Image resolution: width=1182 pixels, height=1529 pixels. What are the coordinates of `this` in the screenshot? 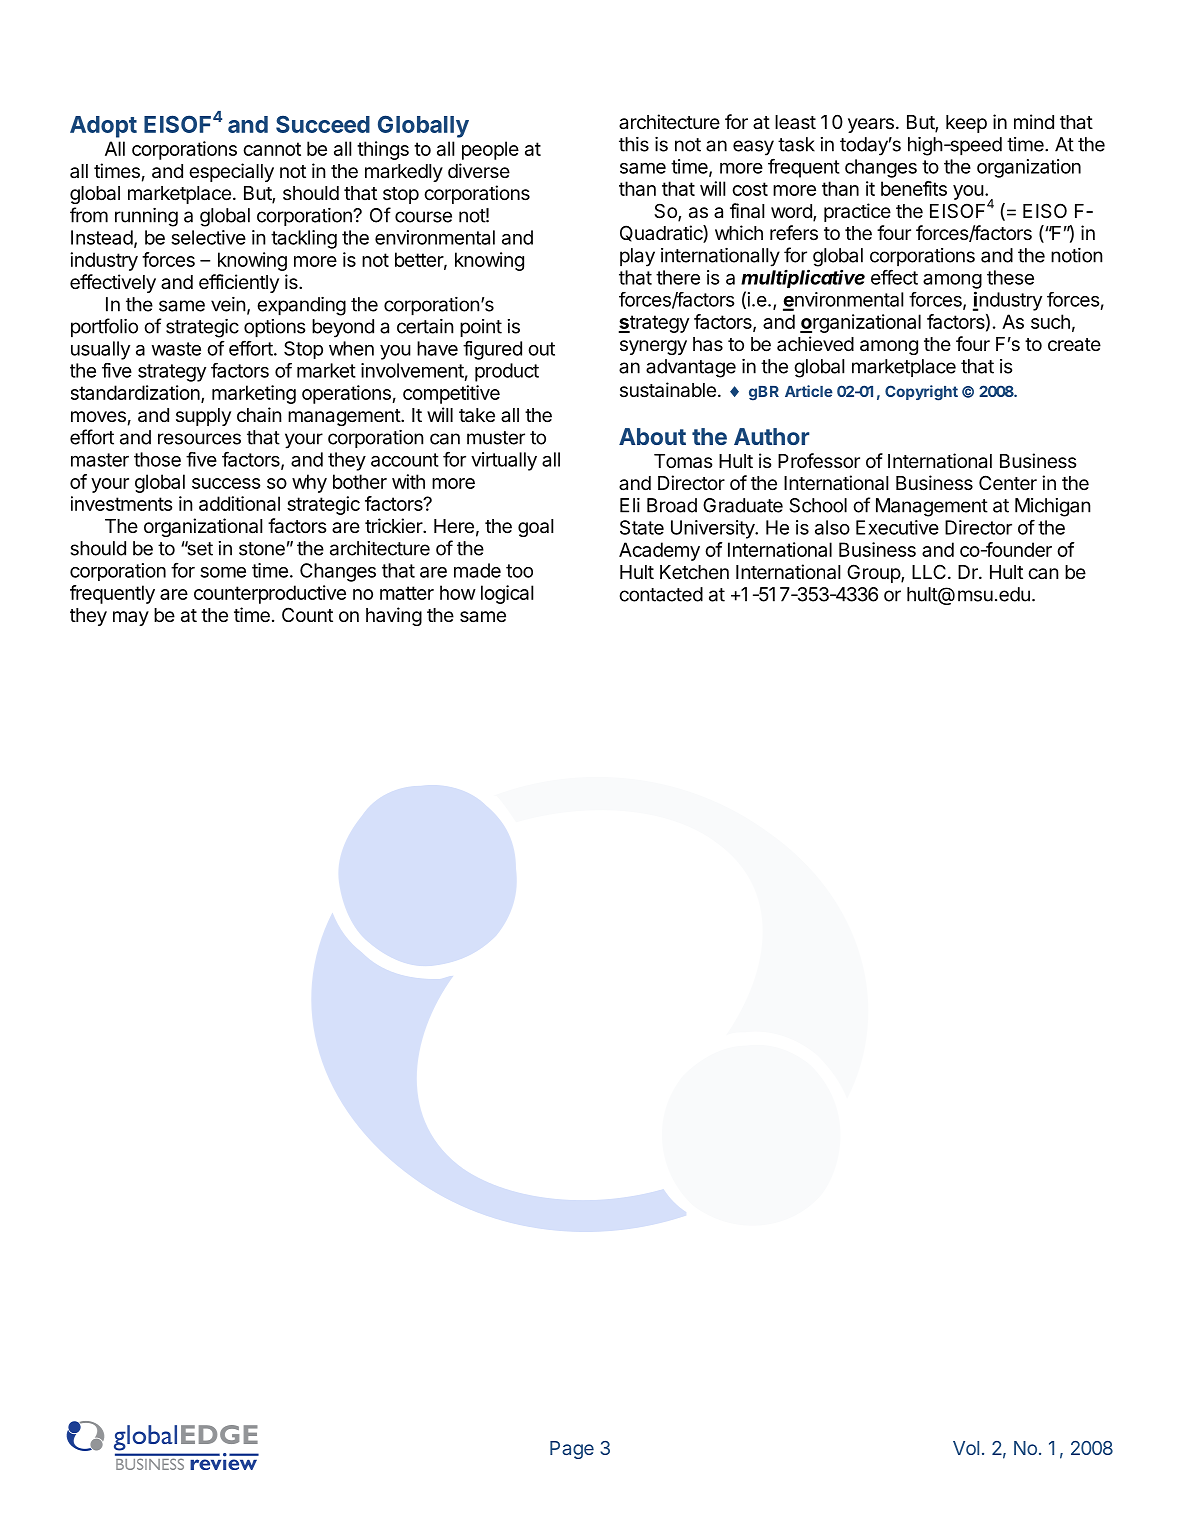 It's located at (634, 144).
